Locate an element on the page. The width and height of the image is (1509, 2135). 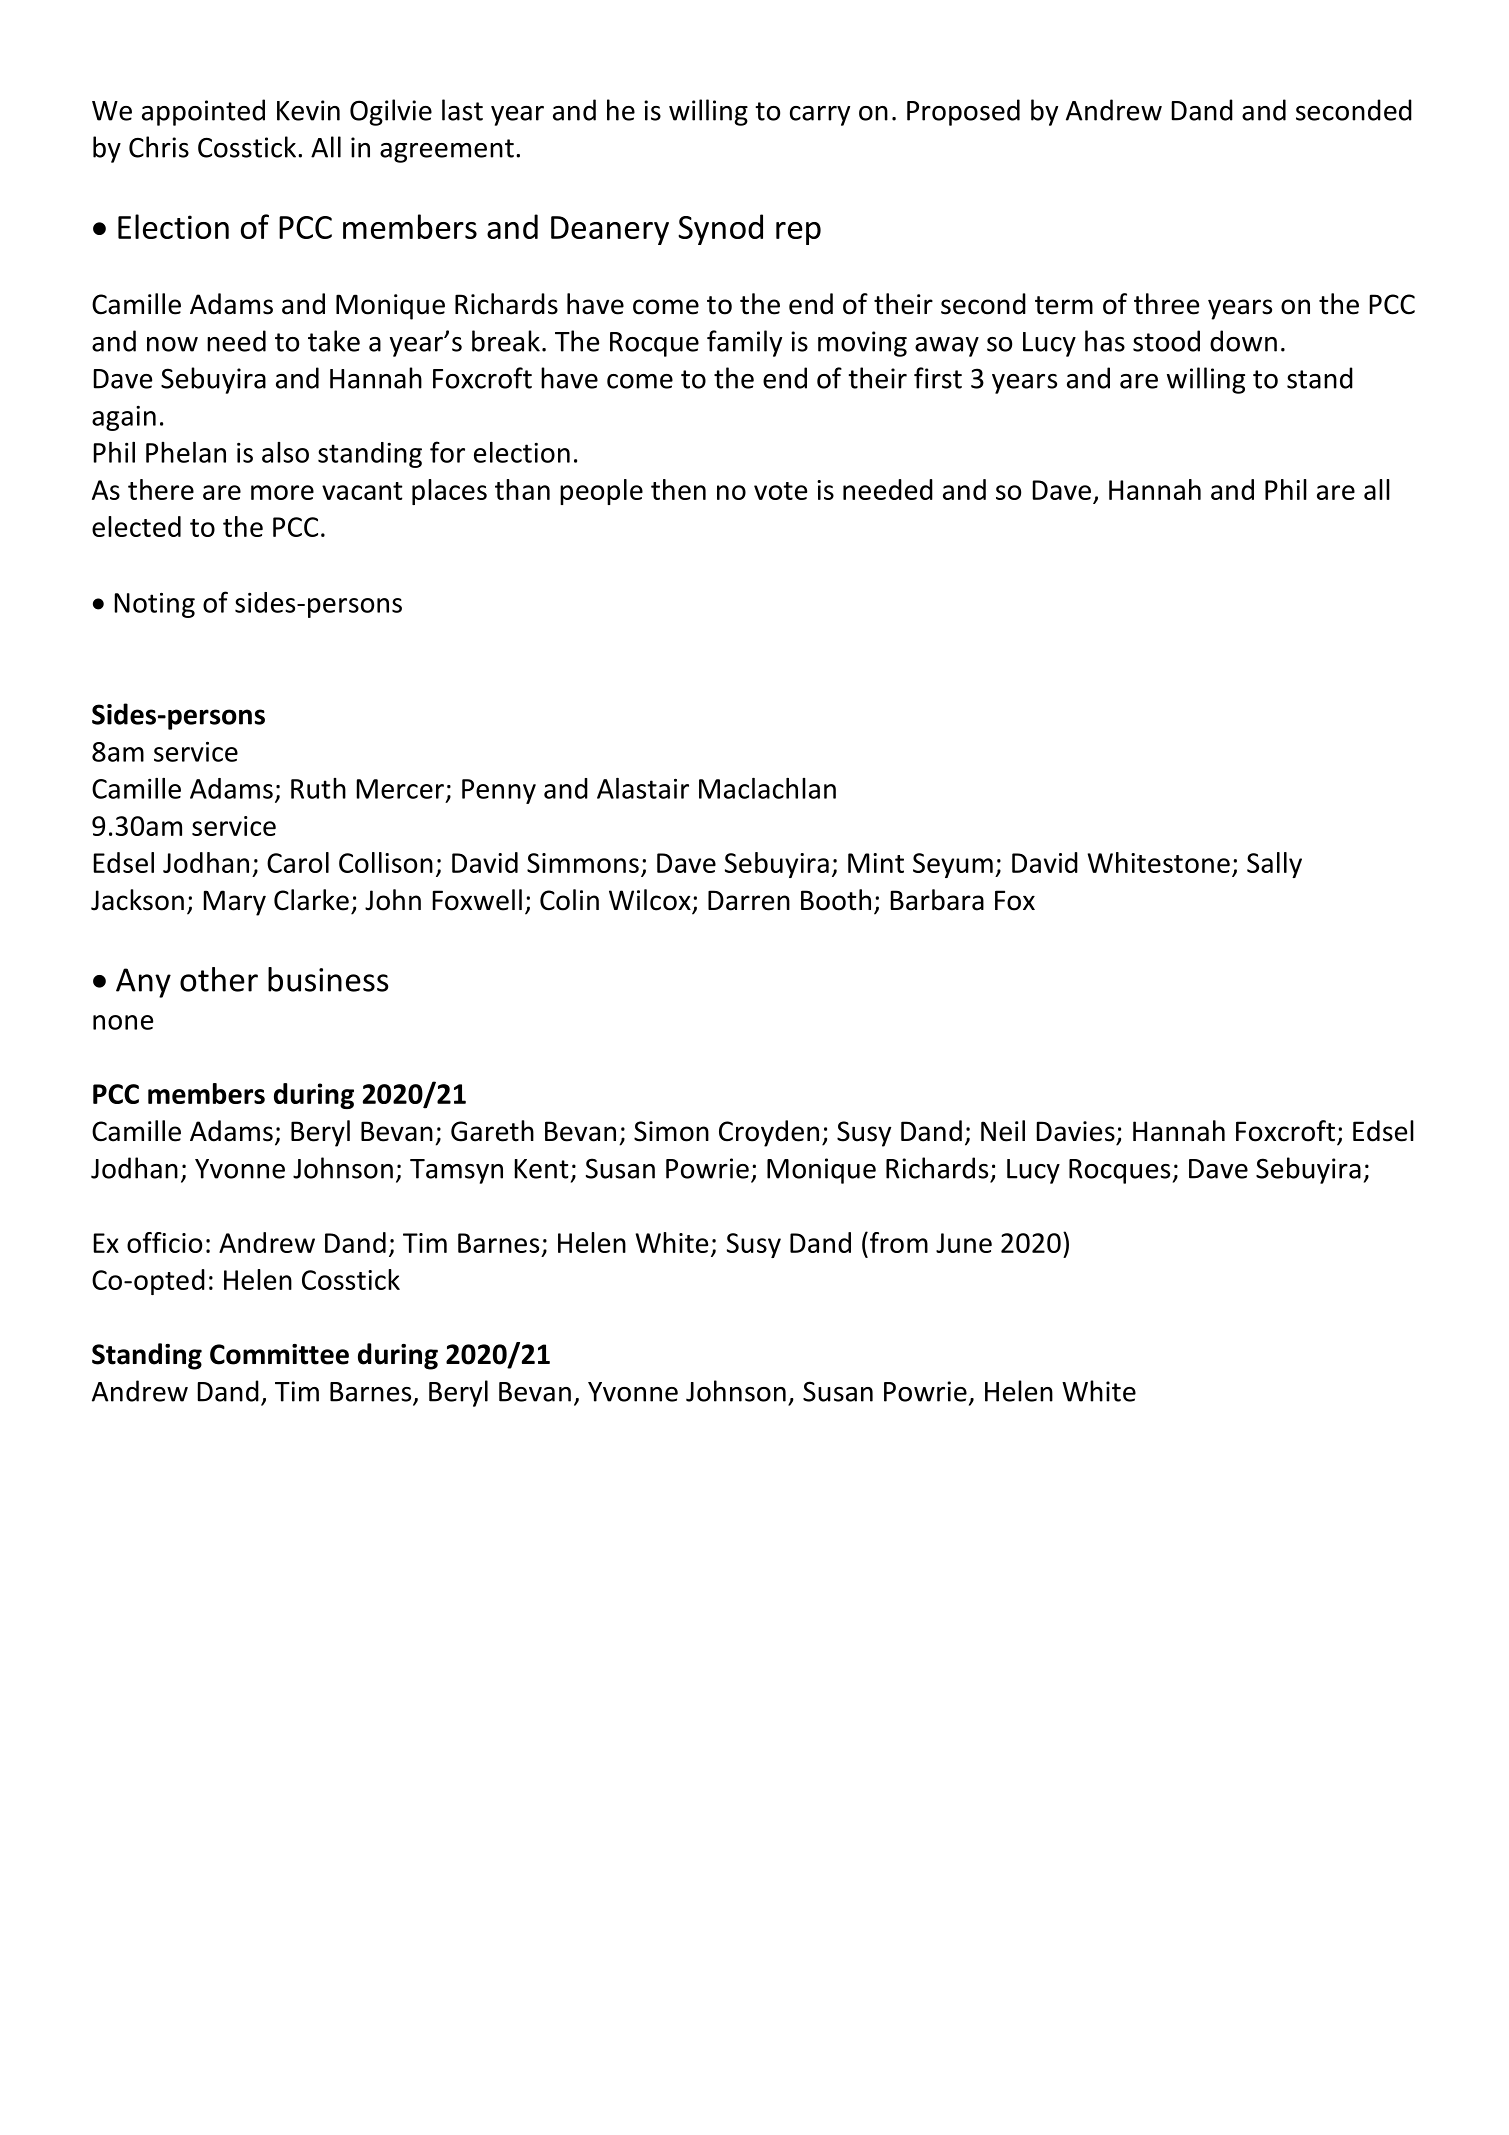
Proposed is located at coordinates (963, 112).
